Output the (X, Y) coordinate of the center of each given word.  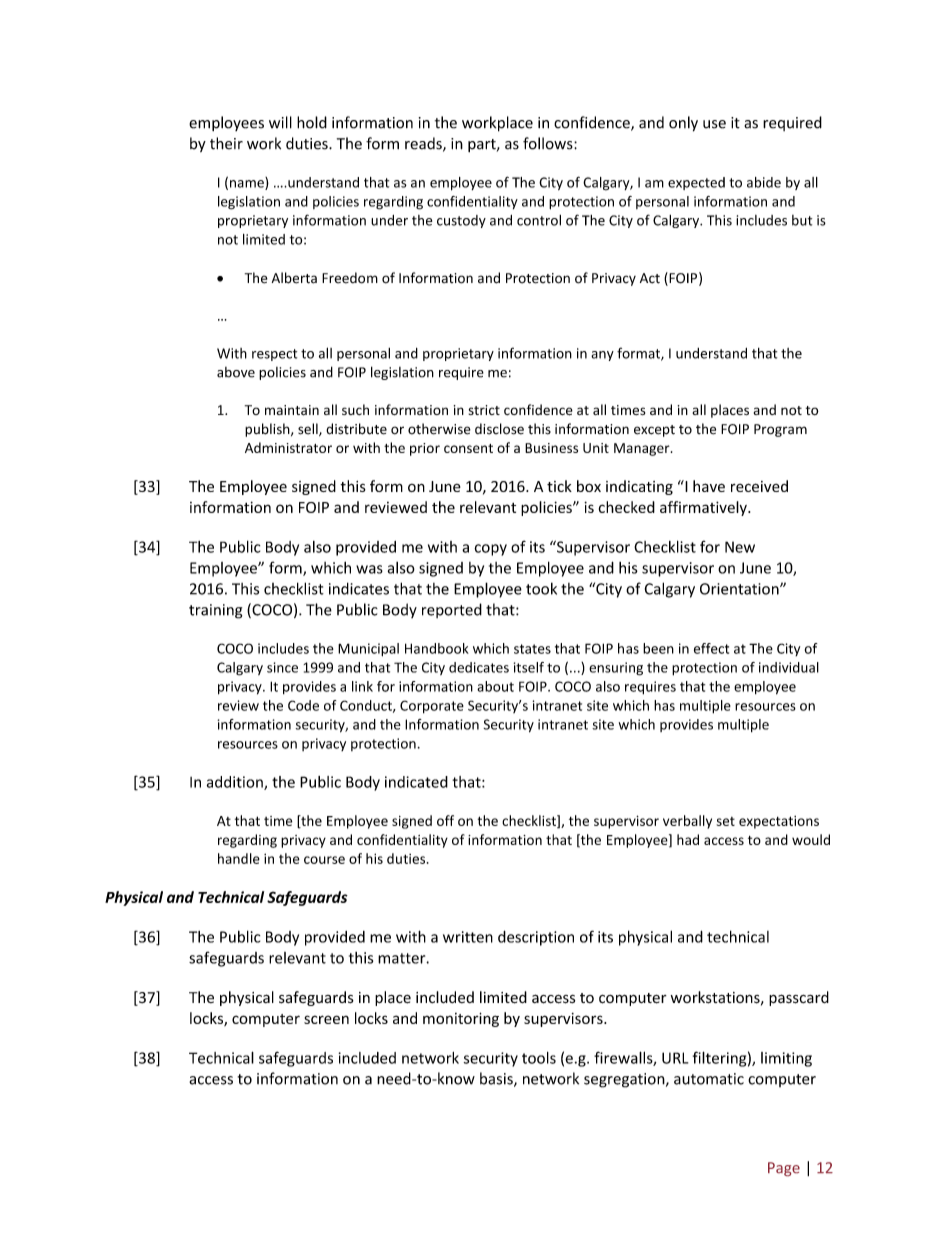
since (282, 667)
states (532, 649)
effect (711, 648)
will (280, 122)
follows (549, 143)
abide (764, 182)
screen (326, 1019)
